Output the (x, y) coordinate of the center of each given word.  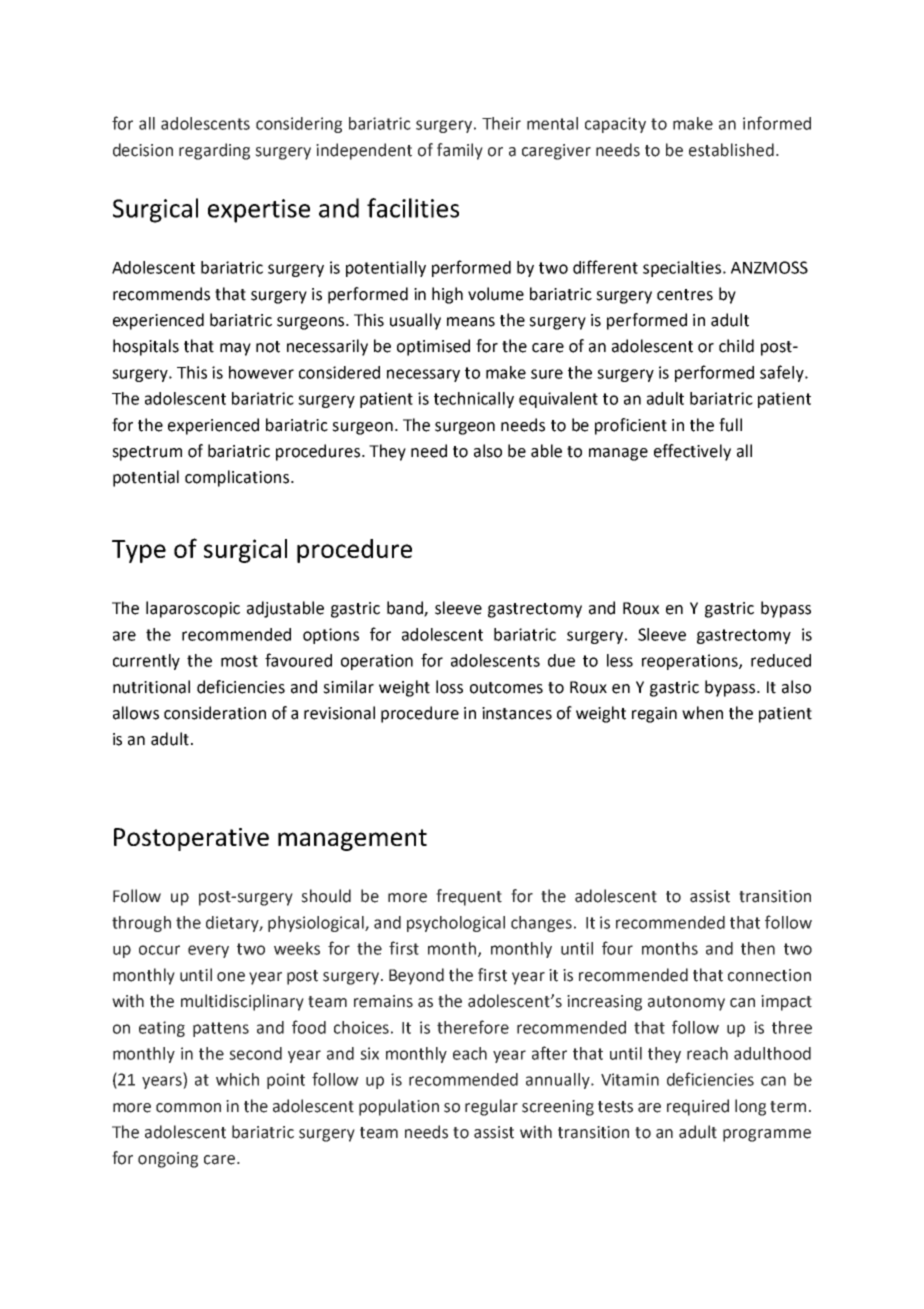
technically (474, 400)
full (730, 425)
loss (449, 687)
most (239, 661)
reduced (781, 660)
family (460, 151)
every (208, 951)
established (731, 150)
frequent (469, 897)
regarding (214, 151)
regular (491, 1107)
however (261, 372)
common (188, 1108)
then (758, 948)
